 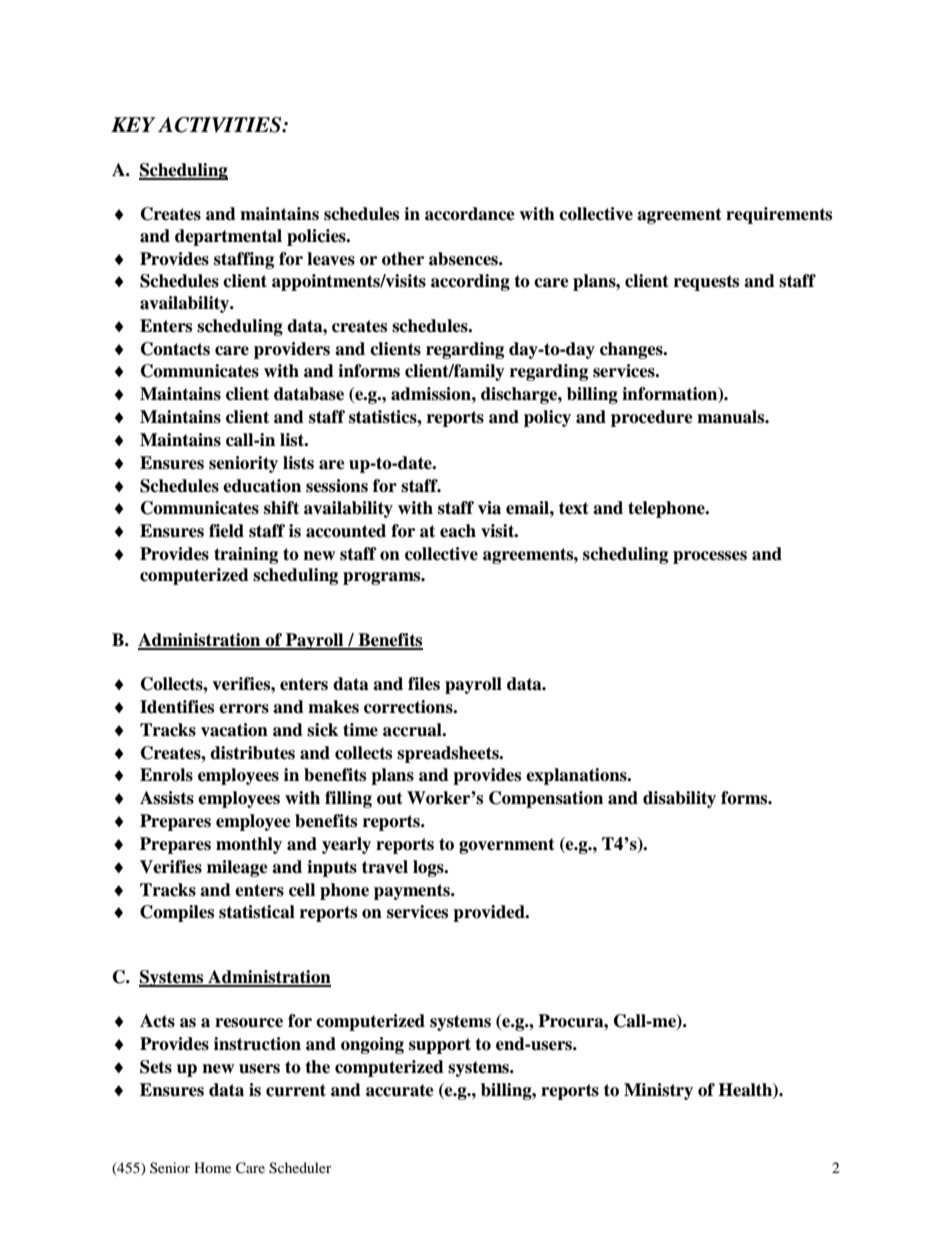 What do you see at coordinates (679, 799) in the screenshot?
I see `disability` at bounding box center [679, 799].
